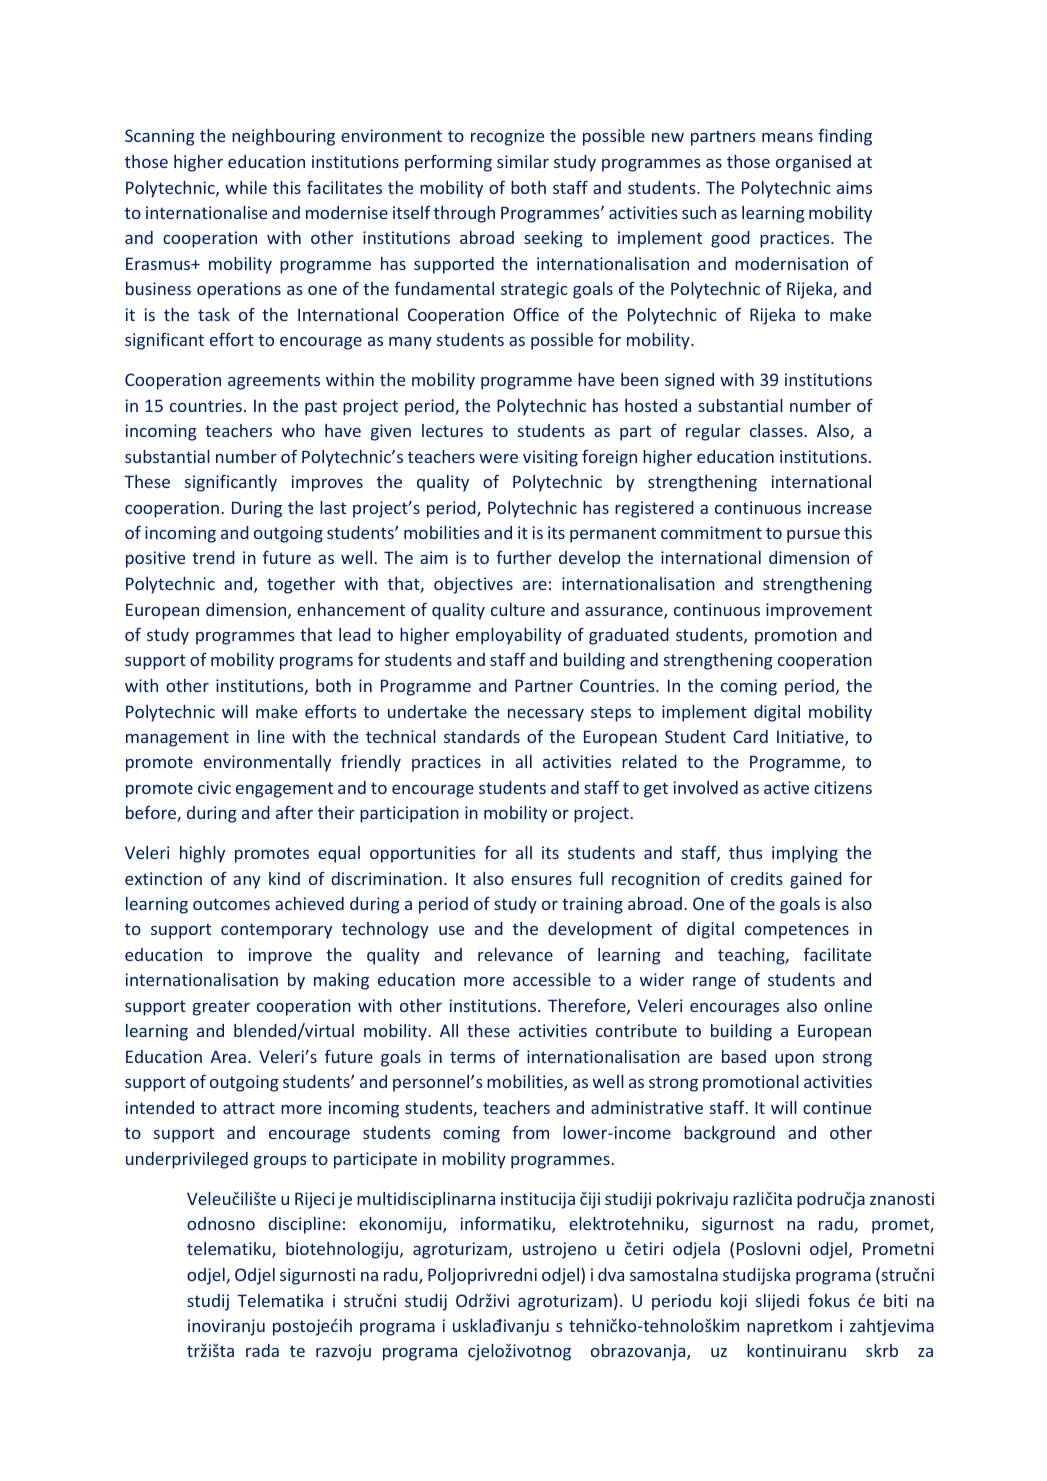 The width and height of the document is (1047, 1481). I want to click on pursue, so click(813, 536).
